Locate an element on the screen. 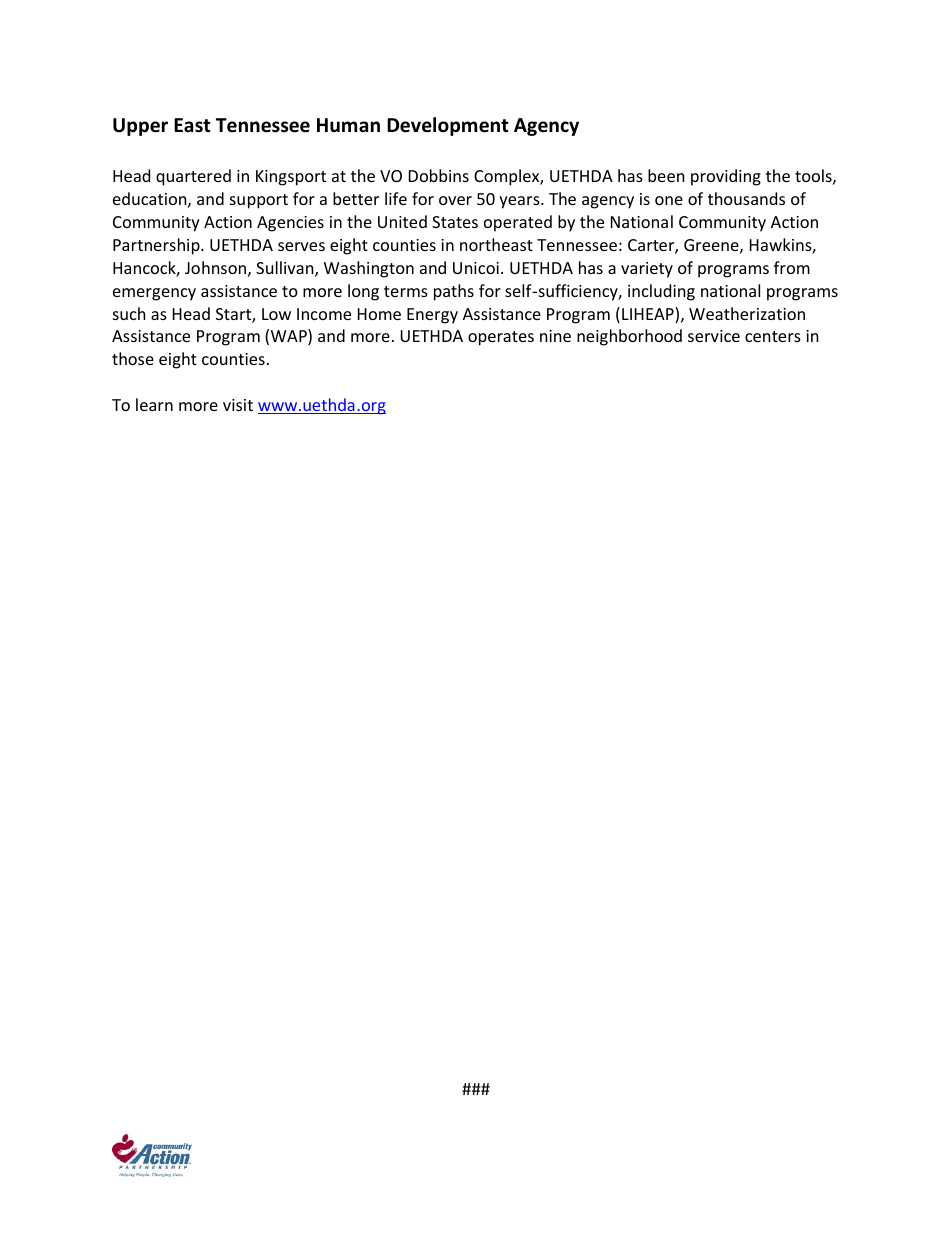 The image size is (952, 1233). visit is located at coordinates (238, 405).
